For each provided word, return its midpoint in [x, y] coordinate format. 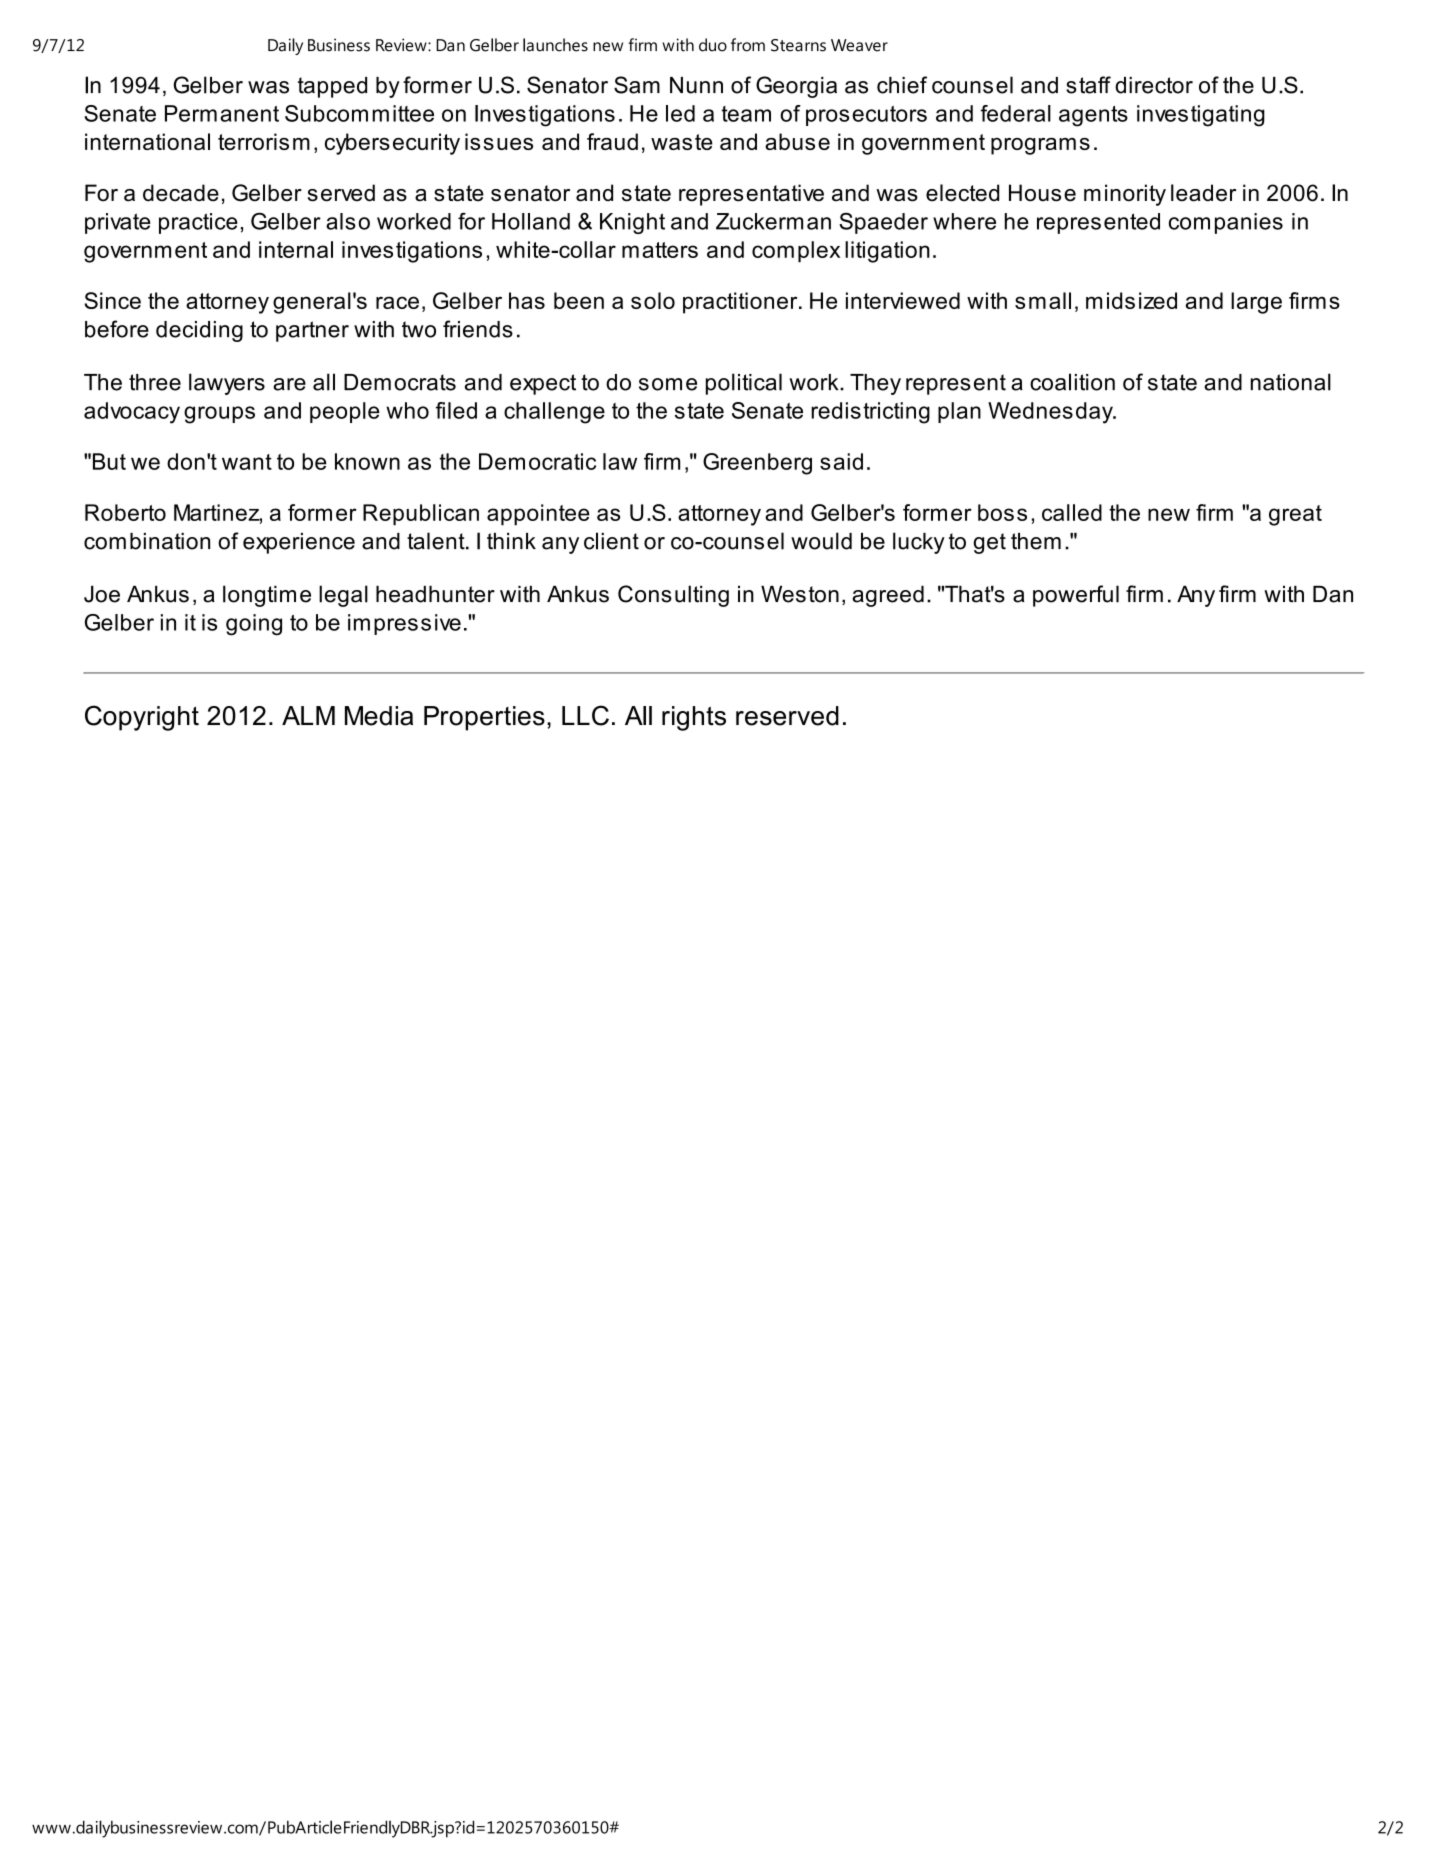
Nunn [696, 85]
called [1072, 512]
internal [296, 249]
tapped [332, 87]
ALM [308, 715]
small [1043, 300]
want [247, 462]
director [1154, 85]
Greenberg [757, 464]
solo [653, 300]
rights [694, 718]
